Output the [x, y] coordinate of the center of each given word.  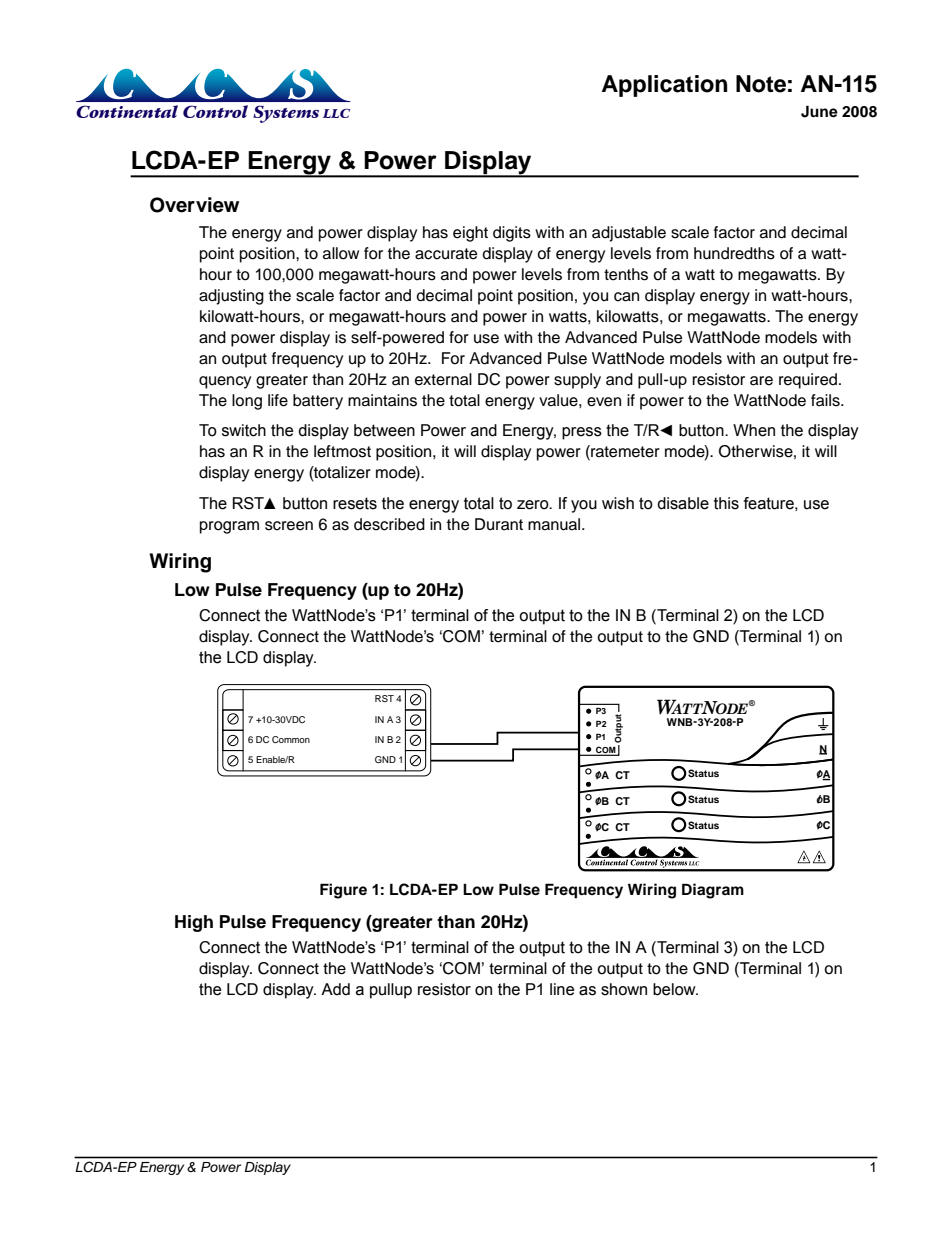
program [229, 527]
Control [215, 111]
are [761, 381]
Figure [343, 891]
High [194, 923]
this [726, 503]
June [819, 111]
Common [291, 739]
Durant [499, 524]
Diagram [713, 891]
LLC [336, 113]
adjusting [231, 297]
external [443, 379]
